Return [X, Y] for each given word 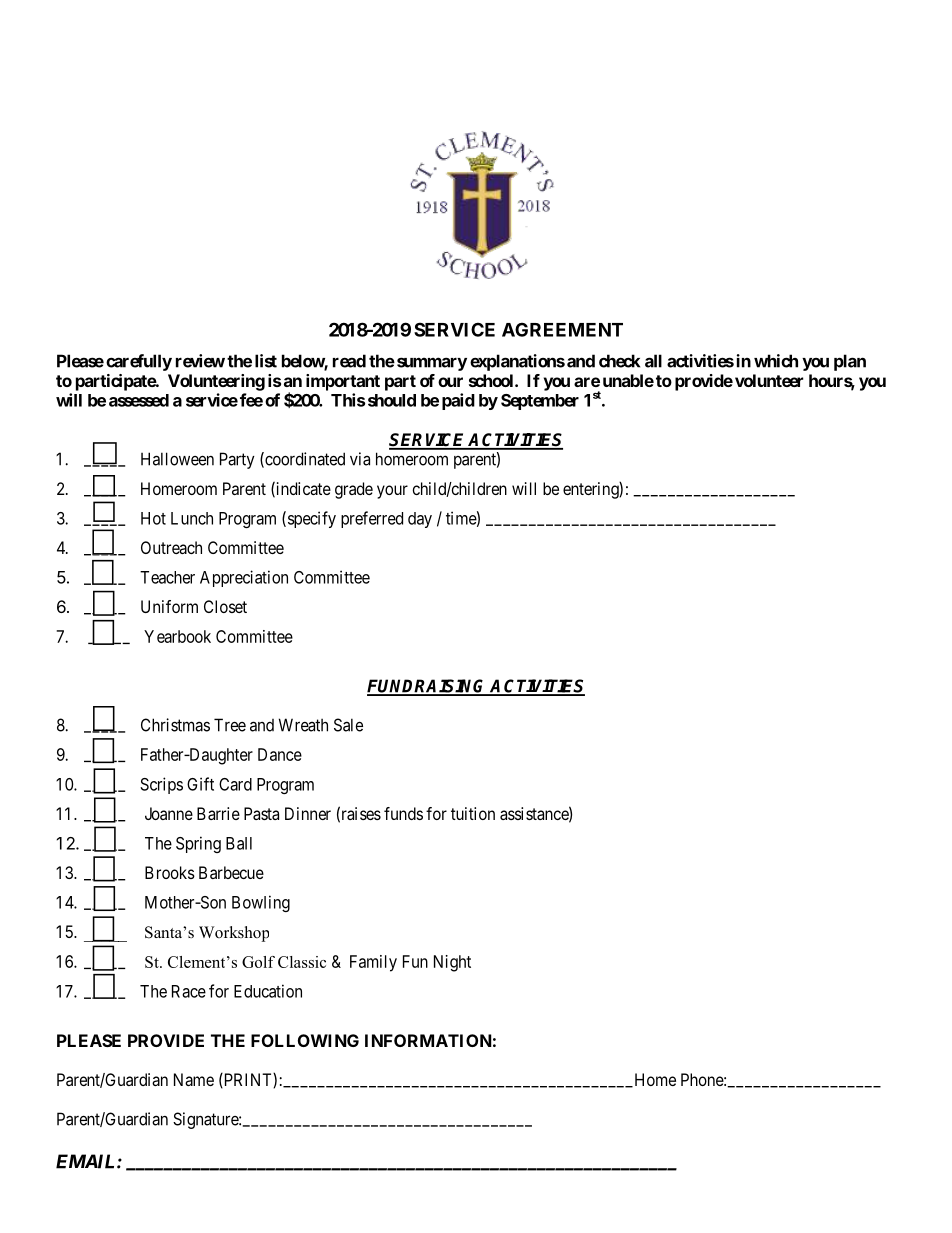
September [540, 402]
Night [452, 963]
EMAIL [87, 1161]
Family [373, 963]
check [619, 361]
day [420, 520]
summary [432, 364]
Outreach [171, 547]
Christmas [175, 725]
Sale [348, 725]
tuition [473, 813]
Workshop [234, 934]
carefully [139, 362]
